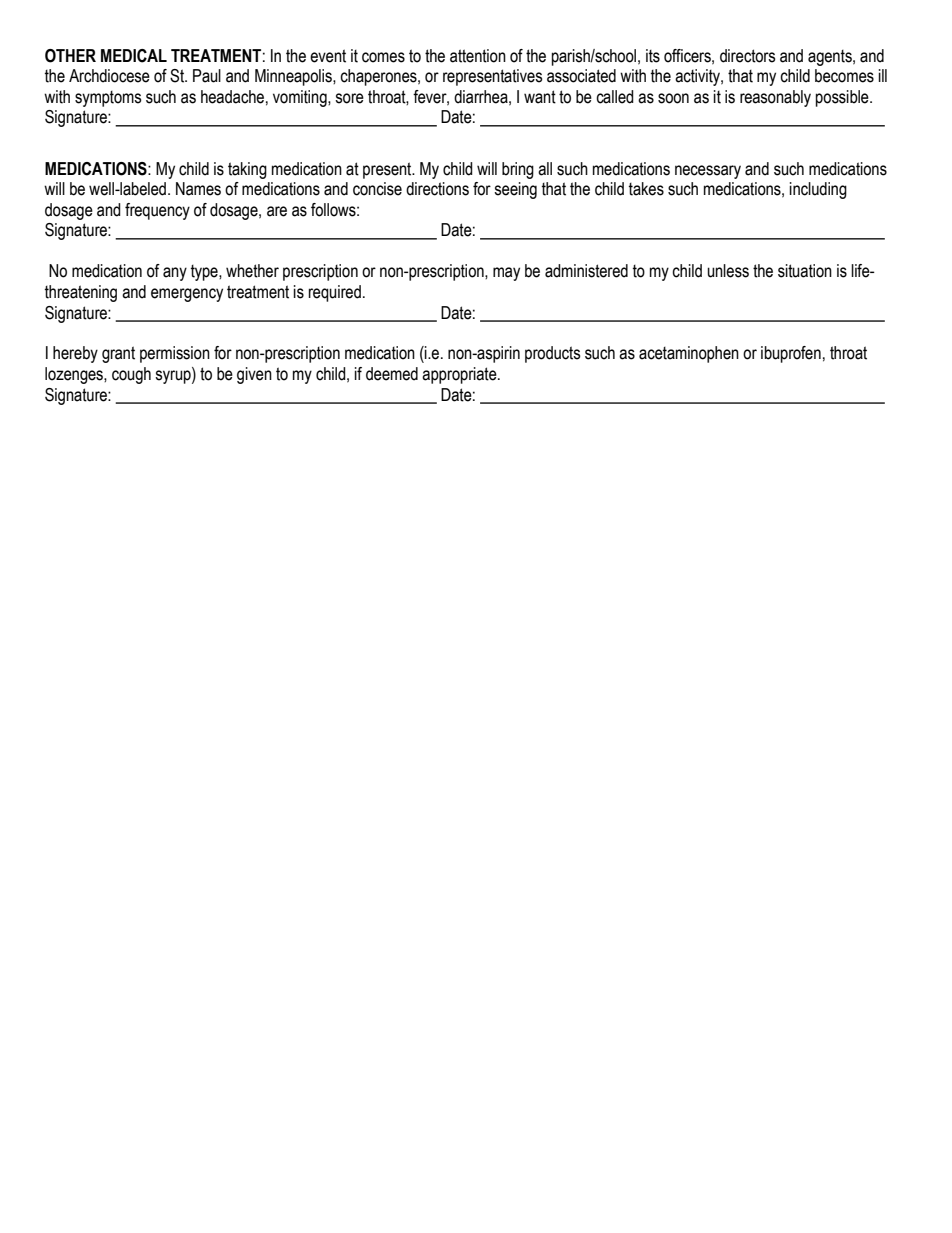  I want to click on directions, so click(437, 189).
